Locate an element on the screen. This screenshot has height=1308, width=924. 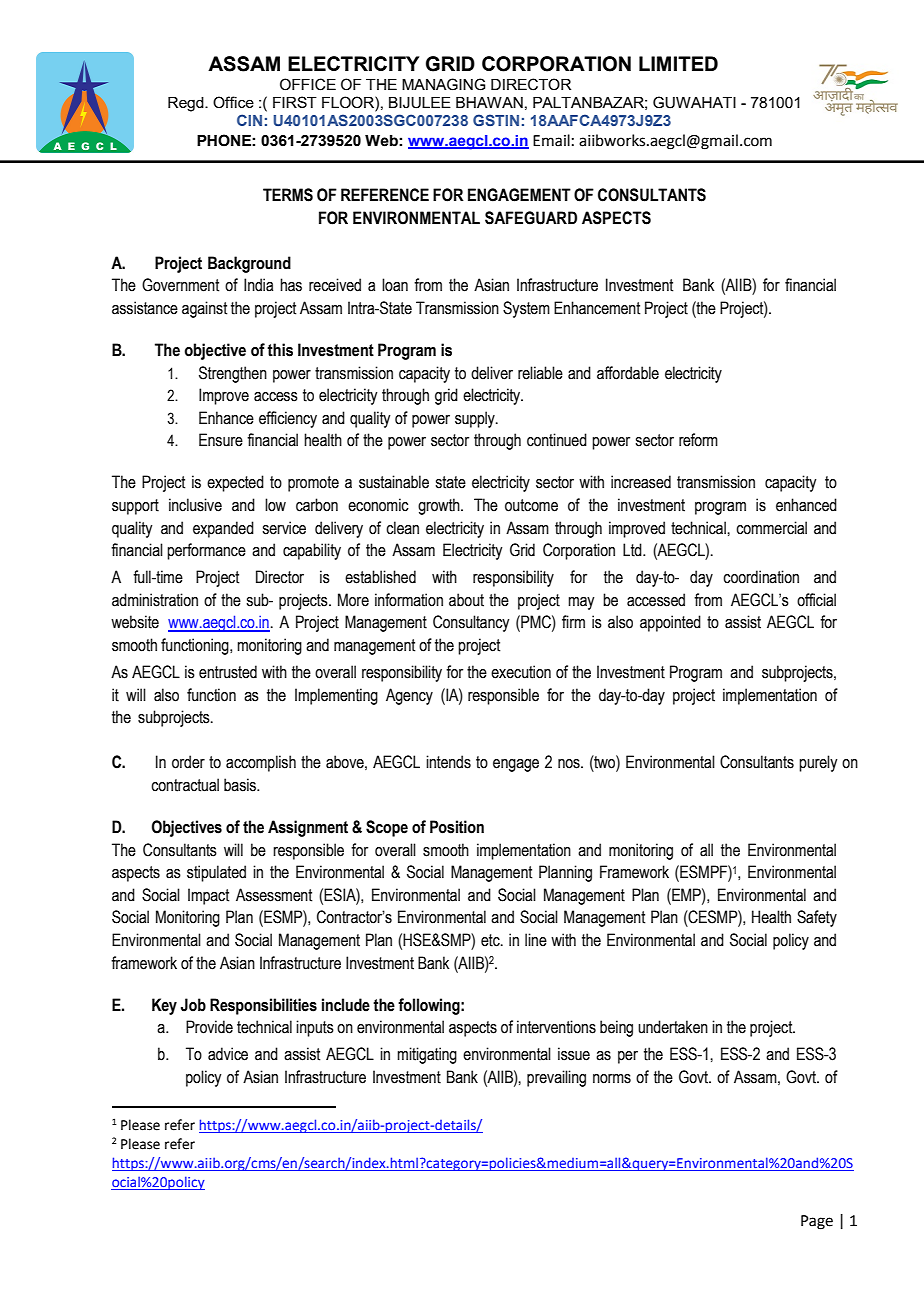
GUWAHATI is located at coordinates (694, 102).
